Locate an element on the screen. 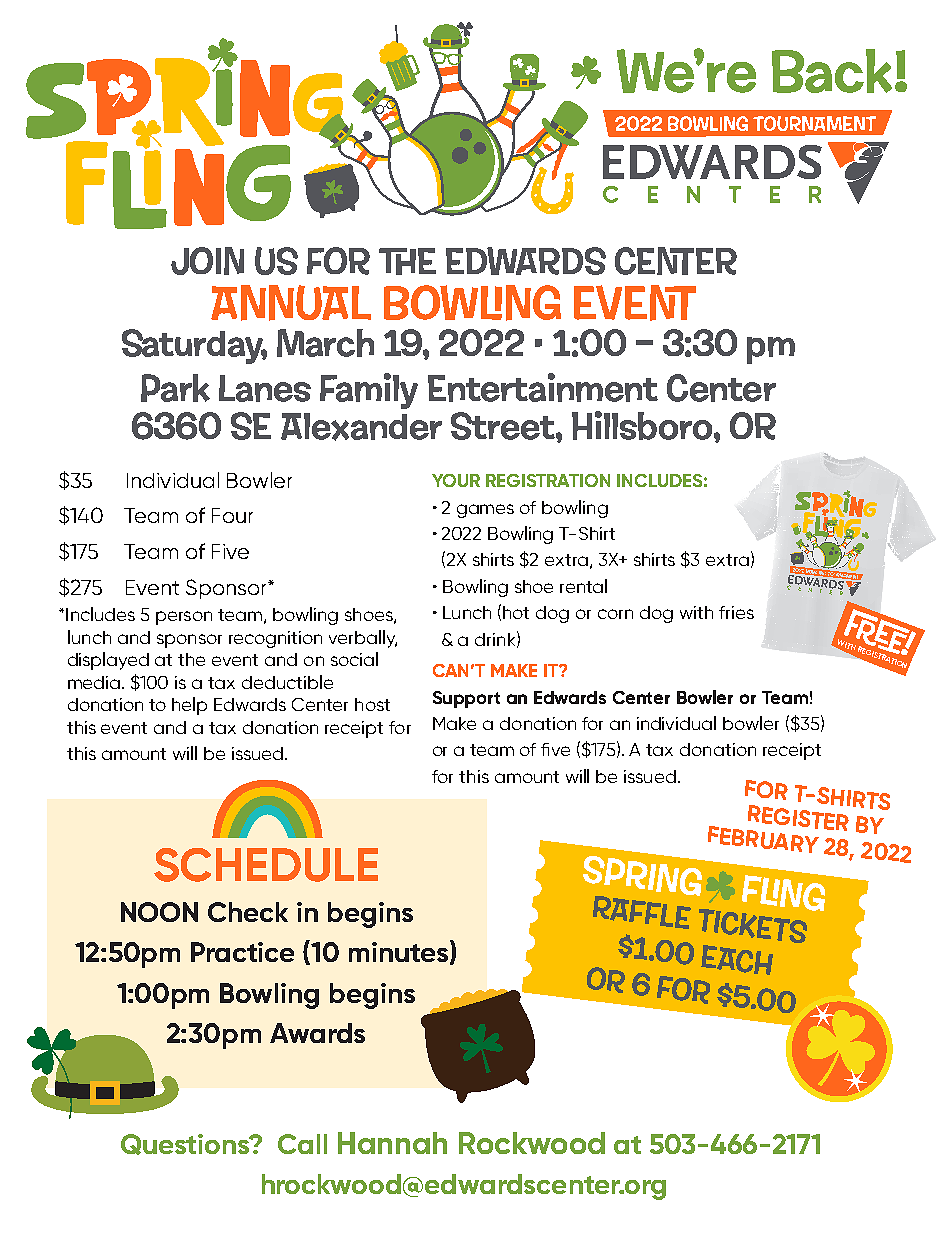 Image resolution: width=952 pixels, height=1233 pixels. Questions is located at coordinates (186, 1144).
